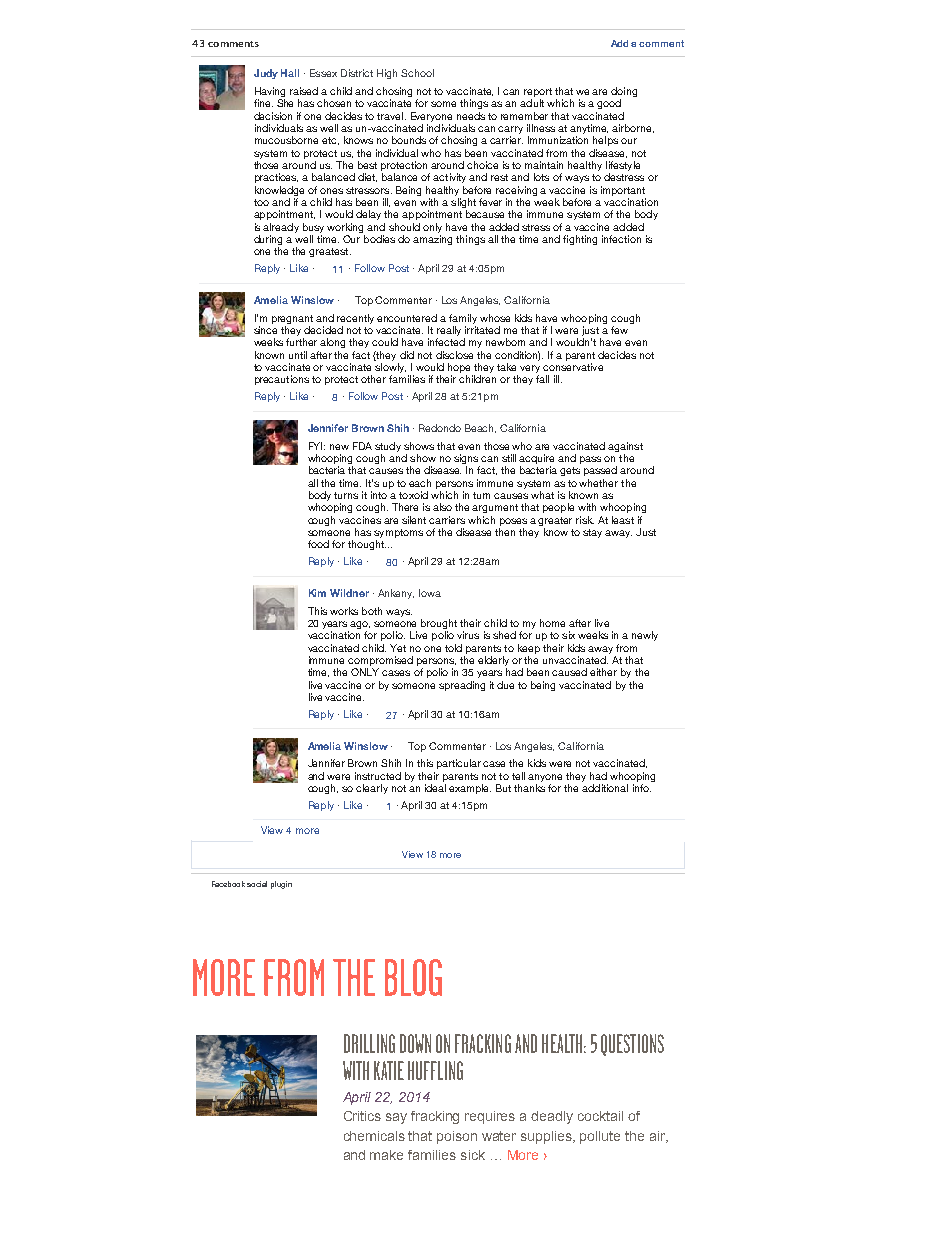 The width and height of the page is (952, 1233). What do you see at coordinates (317, 593) in the page?
I see `Kim` at bounding box center [317, 593].
